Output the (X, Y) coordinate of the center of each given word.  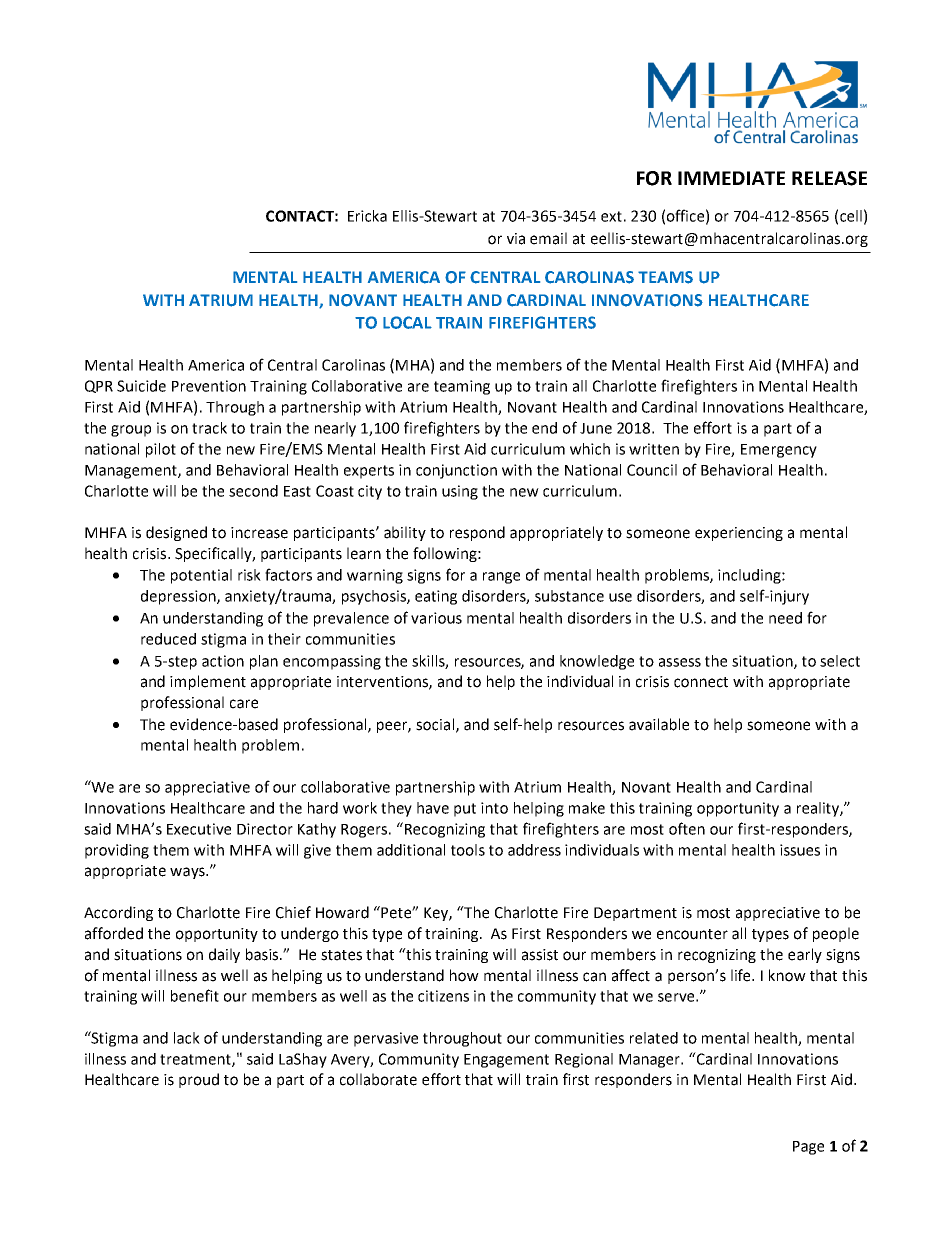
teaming (462, 387)
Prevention (209, 386)
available (659, 724)
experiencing (739, 534)
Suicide (141, 386)
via (516, 239)
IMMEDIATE (731, 178)
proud (199, 1080)
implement (208, 682)
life (742, 975)
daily (224, 955)
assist (540, 955)
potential (201, 576)
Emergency (779, 451)
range (501, 578)
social (436, 725)
